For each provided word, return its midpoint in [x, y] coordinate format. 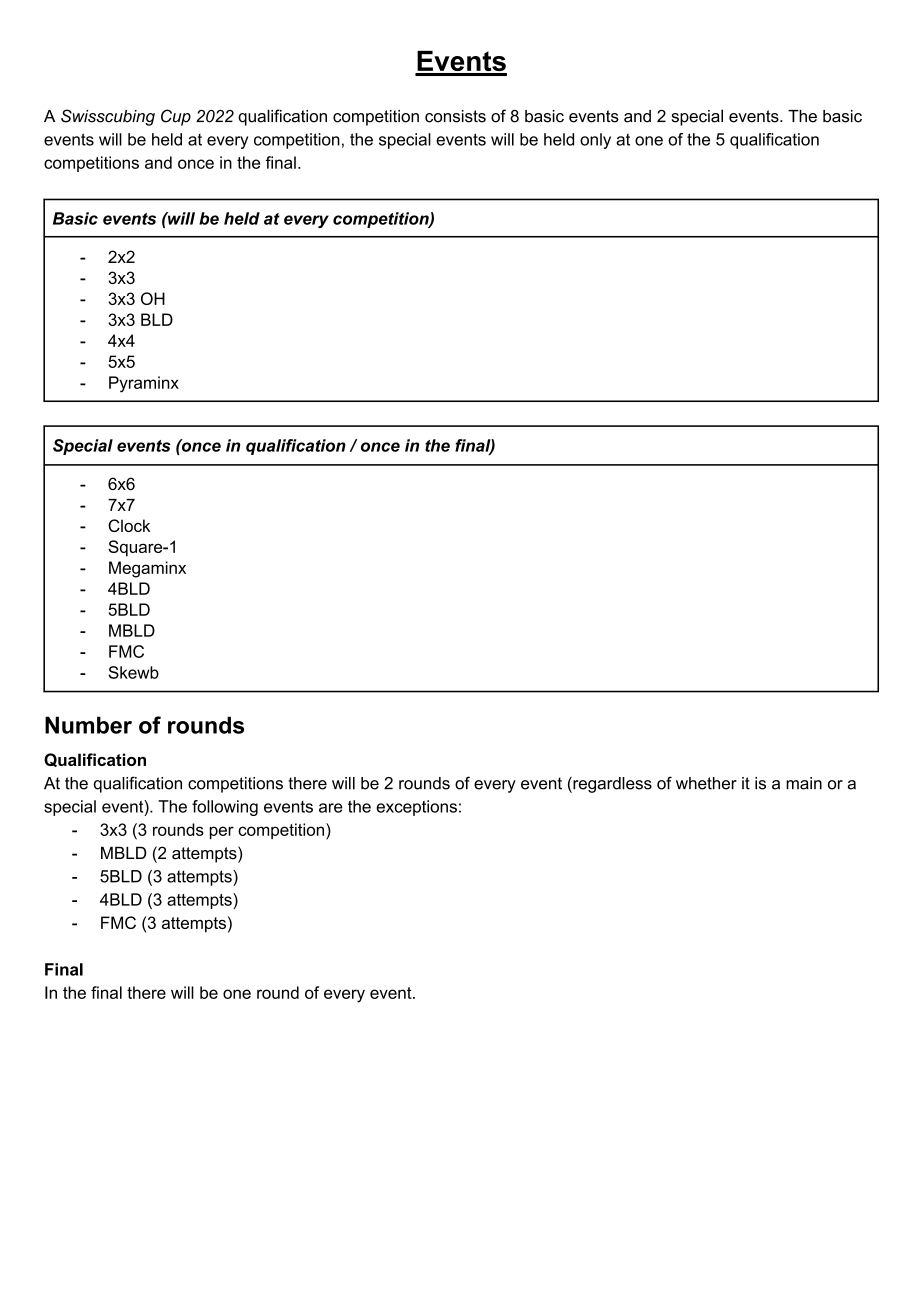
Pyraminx [144, 384]
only [595, 141]
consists [455, 116]
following [225, 808]
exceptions [416, 808]
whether [706, 783]
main [804, 783]
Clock [129, 525]
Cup [176, 117]
